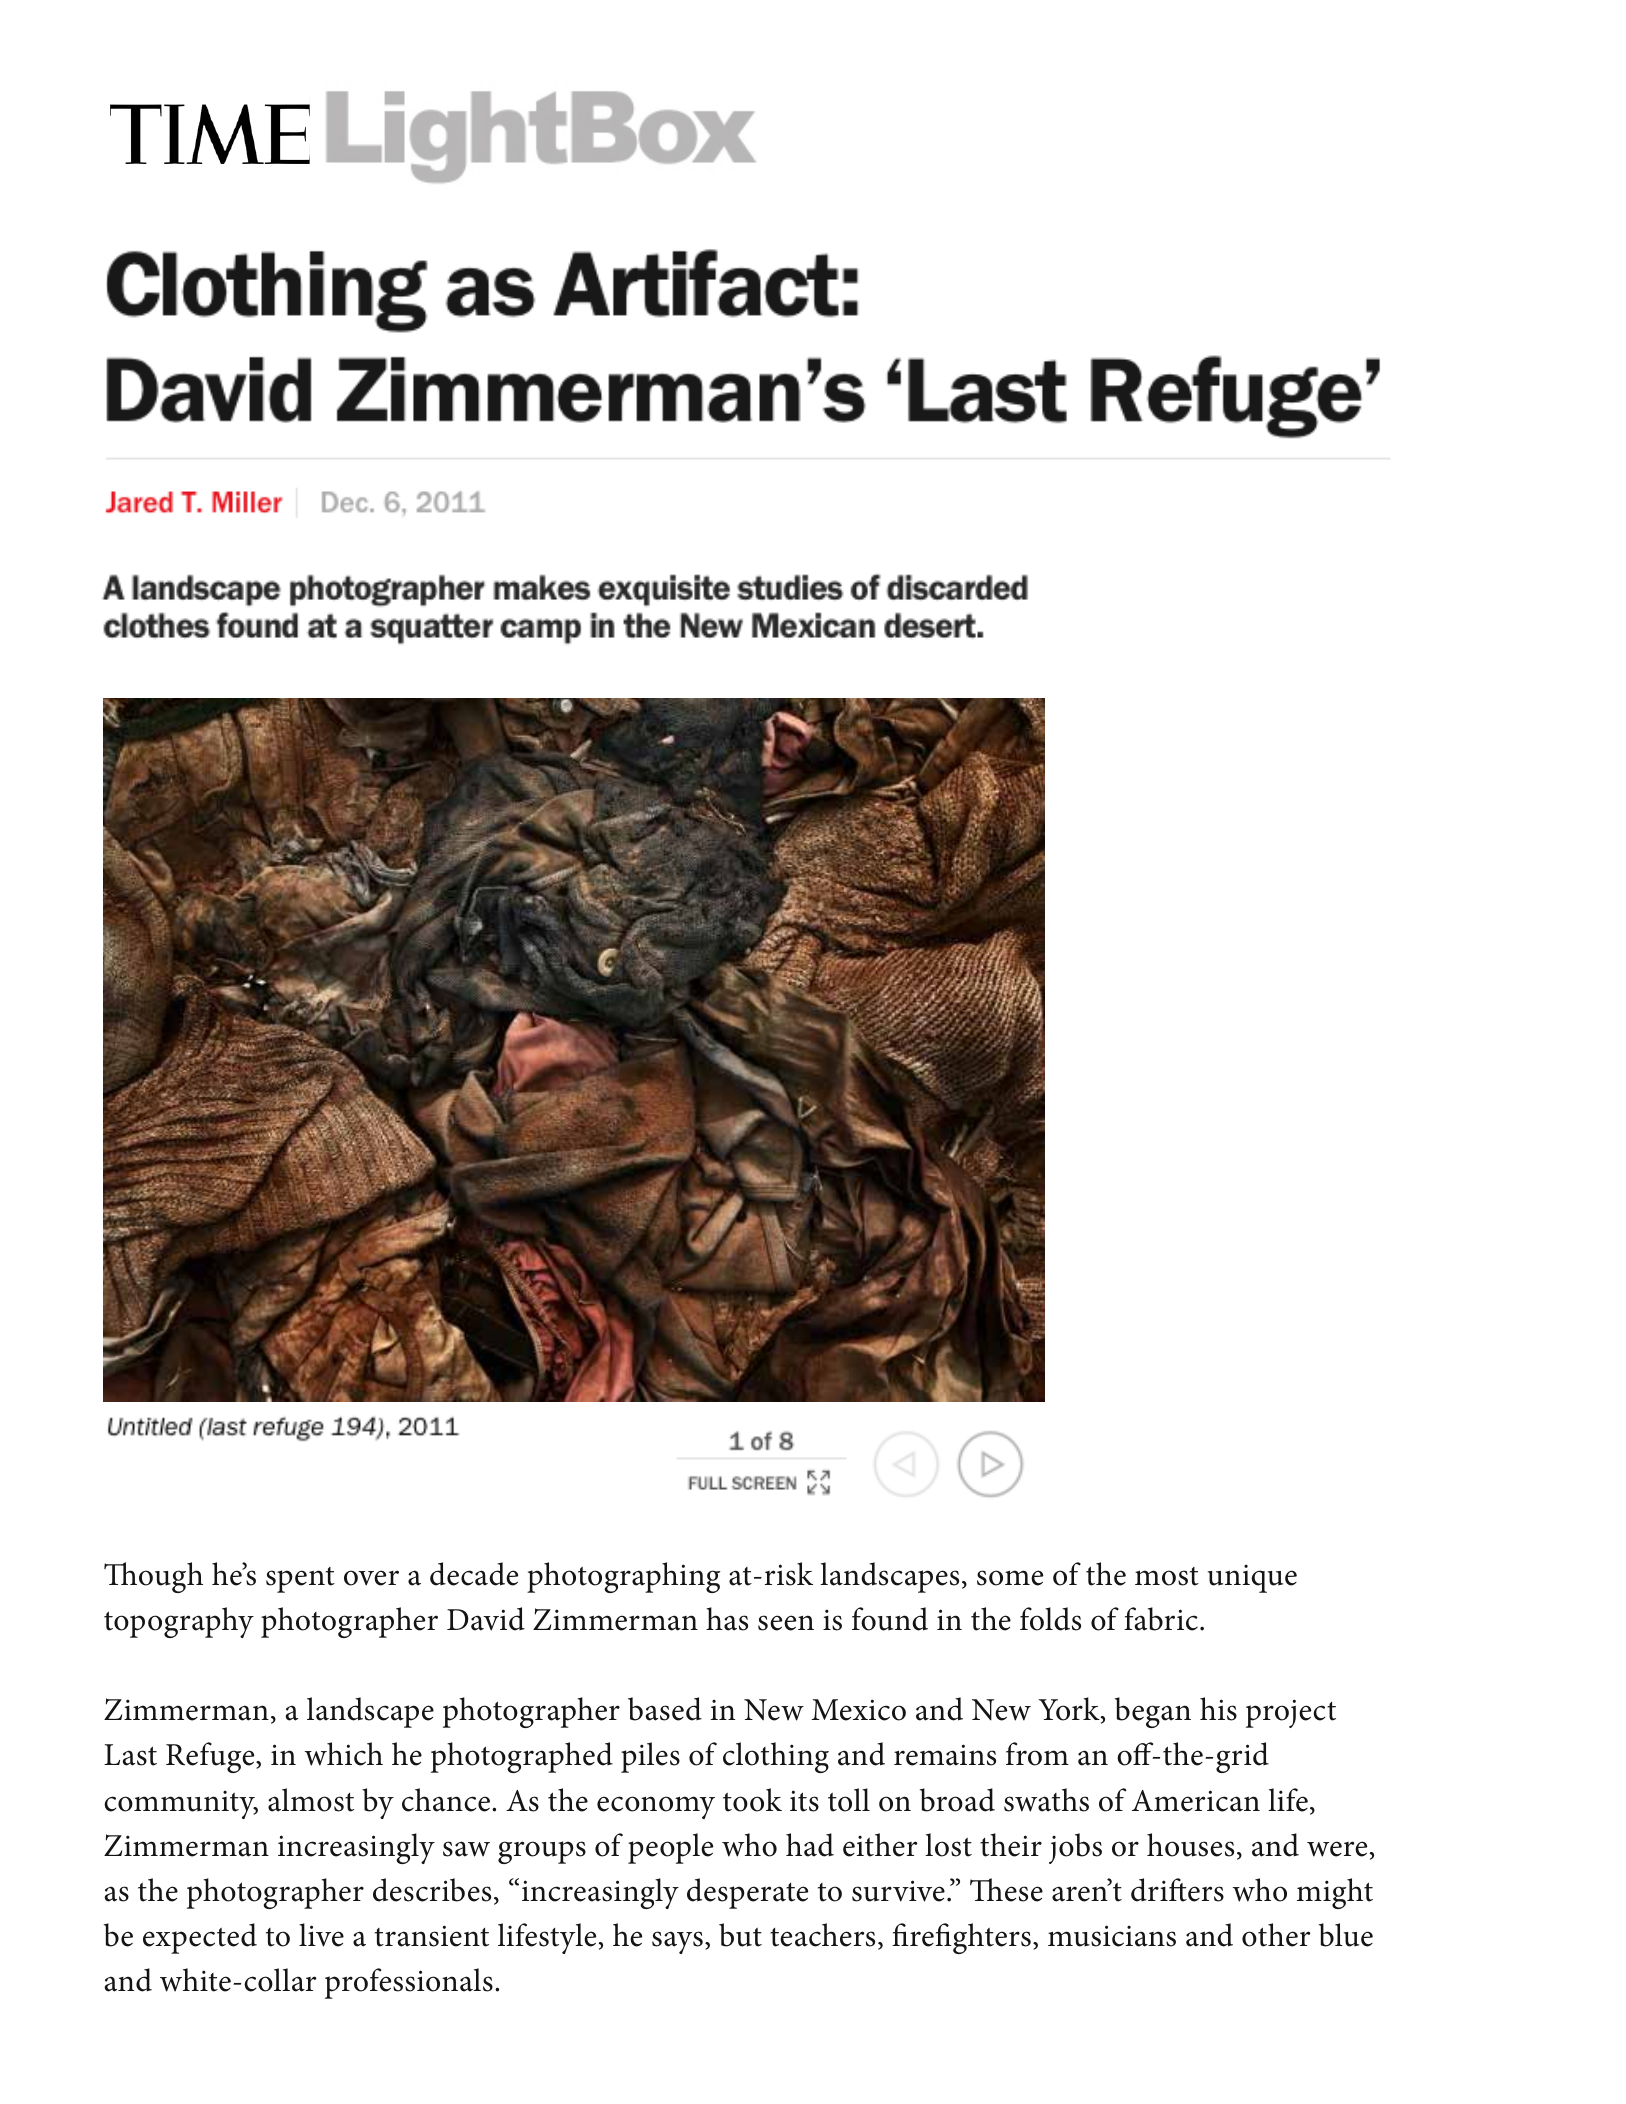 This image has width=1626, height=2104. I want to click on desperate, so click(747, 1893).
